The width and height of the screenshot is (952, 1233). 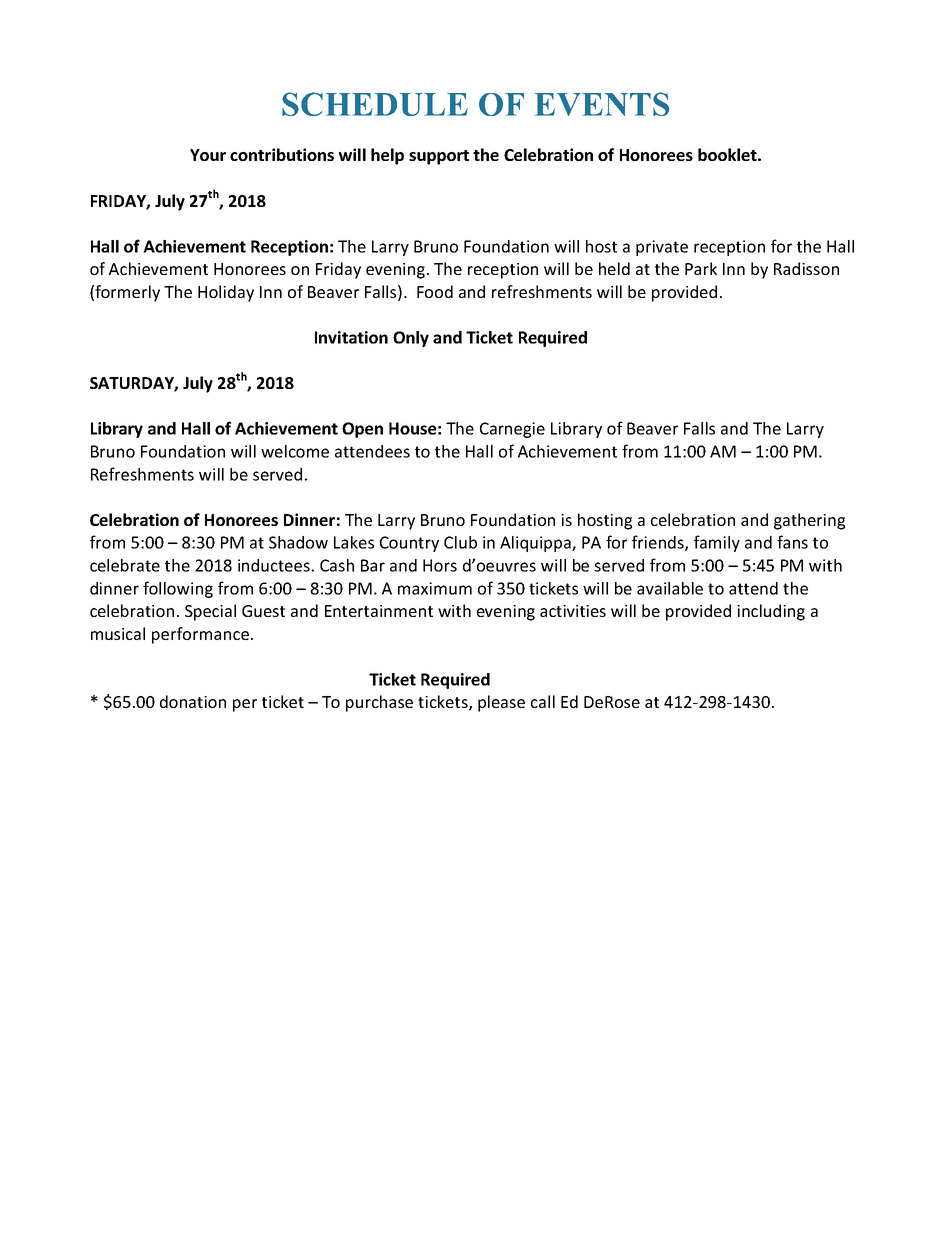 What do you see at coordinates (439, 157) in the screenshot?
I see `support` at bounding box center [439, 157].
